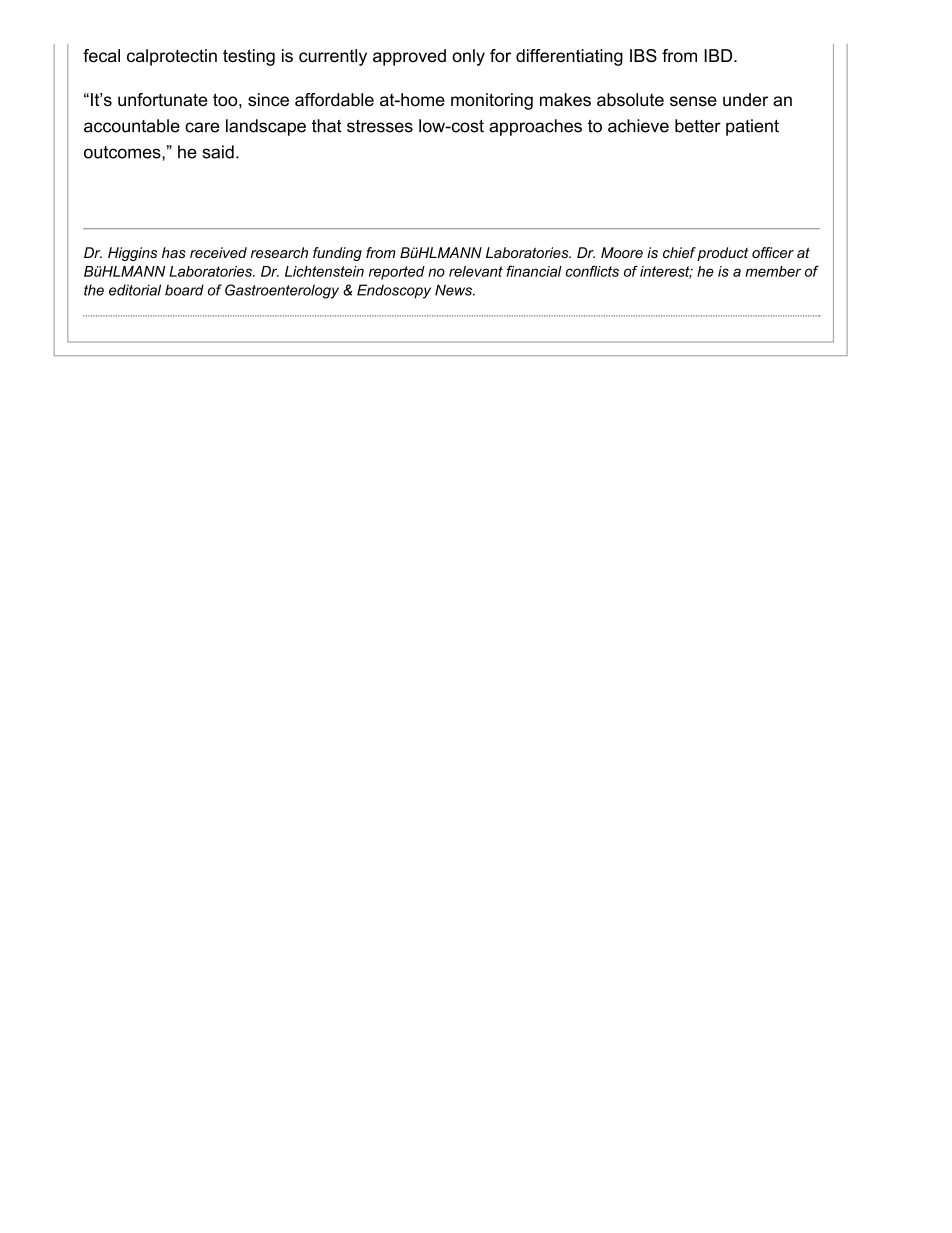  What do you see at coordinates (409, 57) in the screenshot?
I see `approved` at bounding box center [409, 57].
